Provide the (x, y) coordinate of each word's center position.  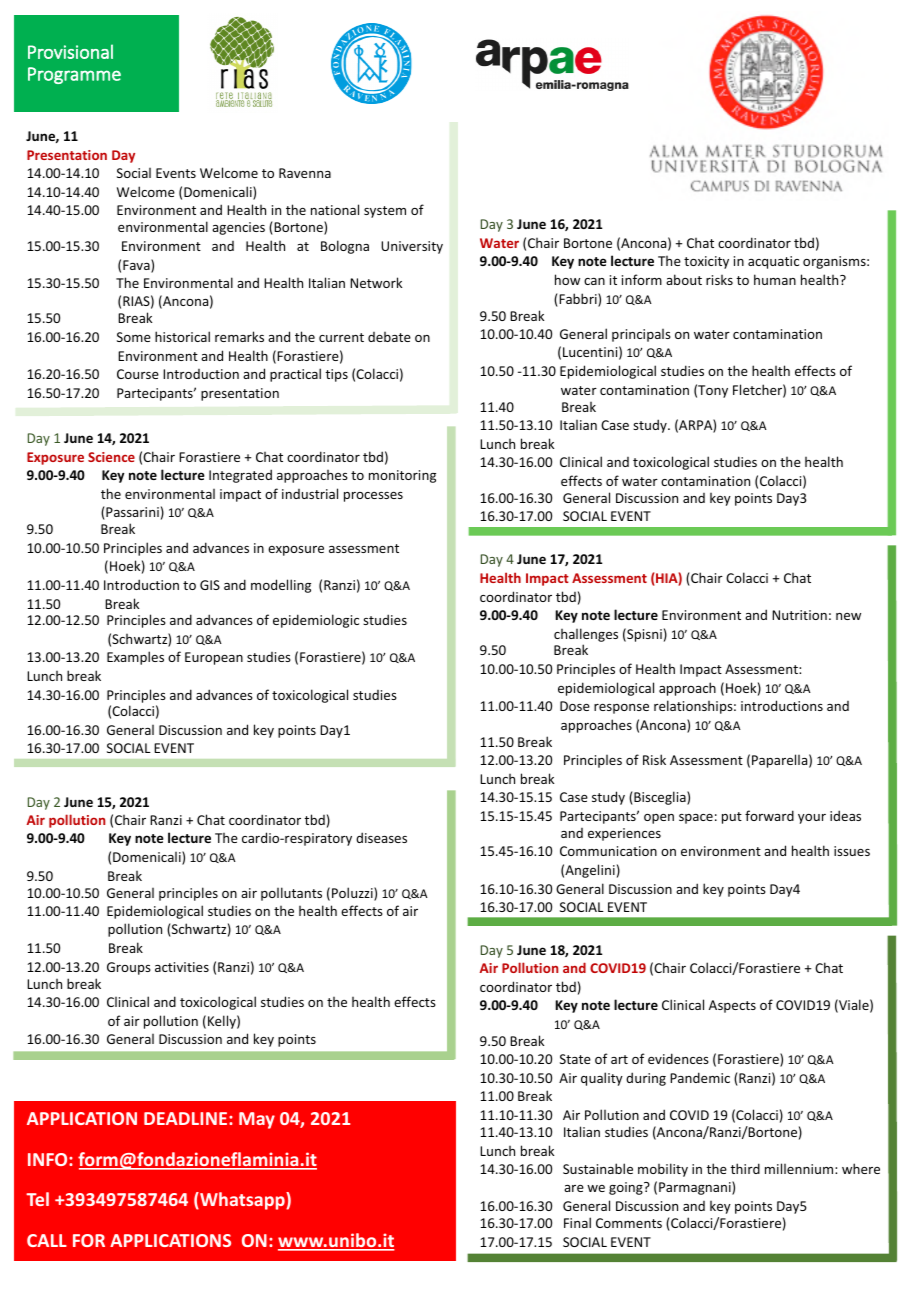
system (385, 212)
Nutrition (799, 615)
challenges (586, 636)
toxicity (706, 262)
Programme (74, 75)
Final (577, 1222)
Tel (37, 1199)
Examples (135, 658)
